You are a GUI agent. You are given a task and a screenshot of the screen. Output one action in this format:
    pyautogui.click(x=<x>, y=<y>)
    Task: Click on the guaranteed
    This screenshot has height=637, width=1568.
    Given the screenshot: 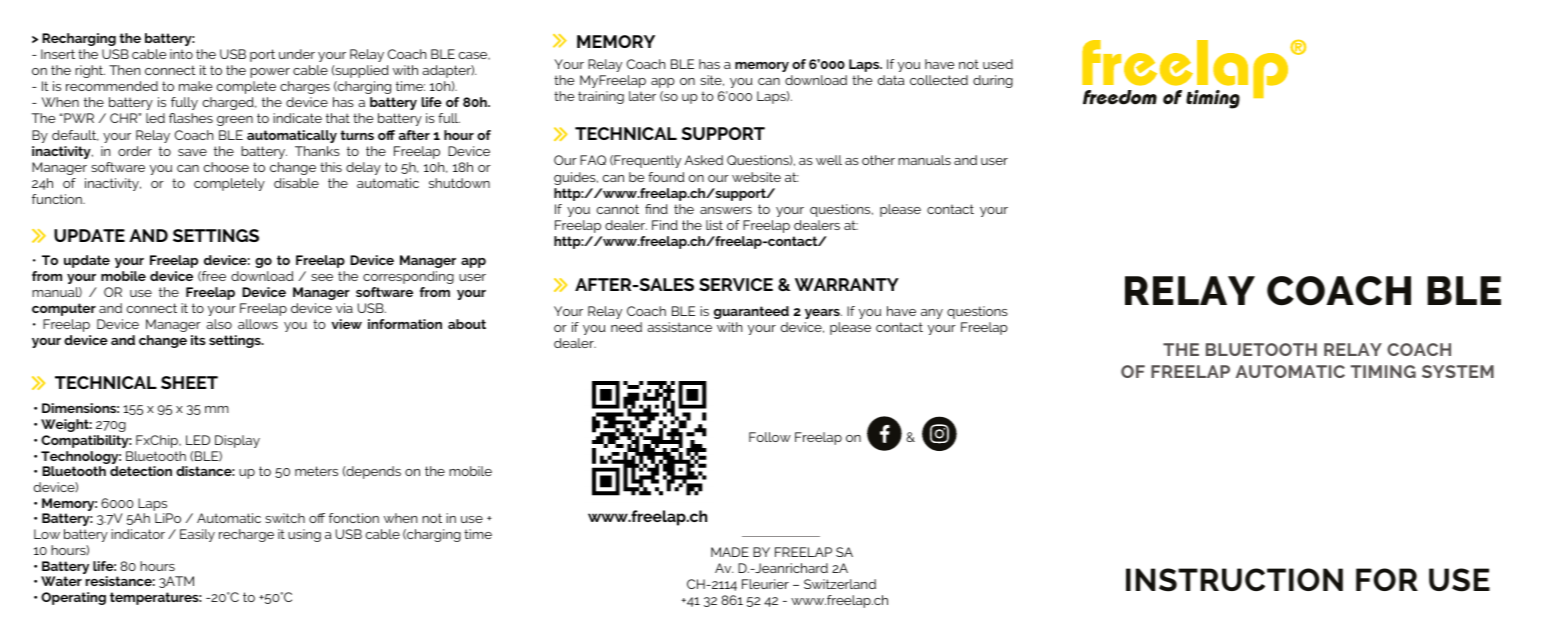 What is the action you would take?
    pyautogui.click(x=751, y=312)
